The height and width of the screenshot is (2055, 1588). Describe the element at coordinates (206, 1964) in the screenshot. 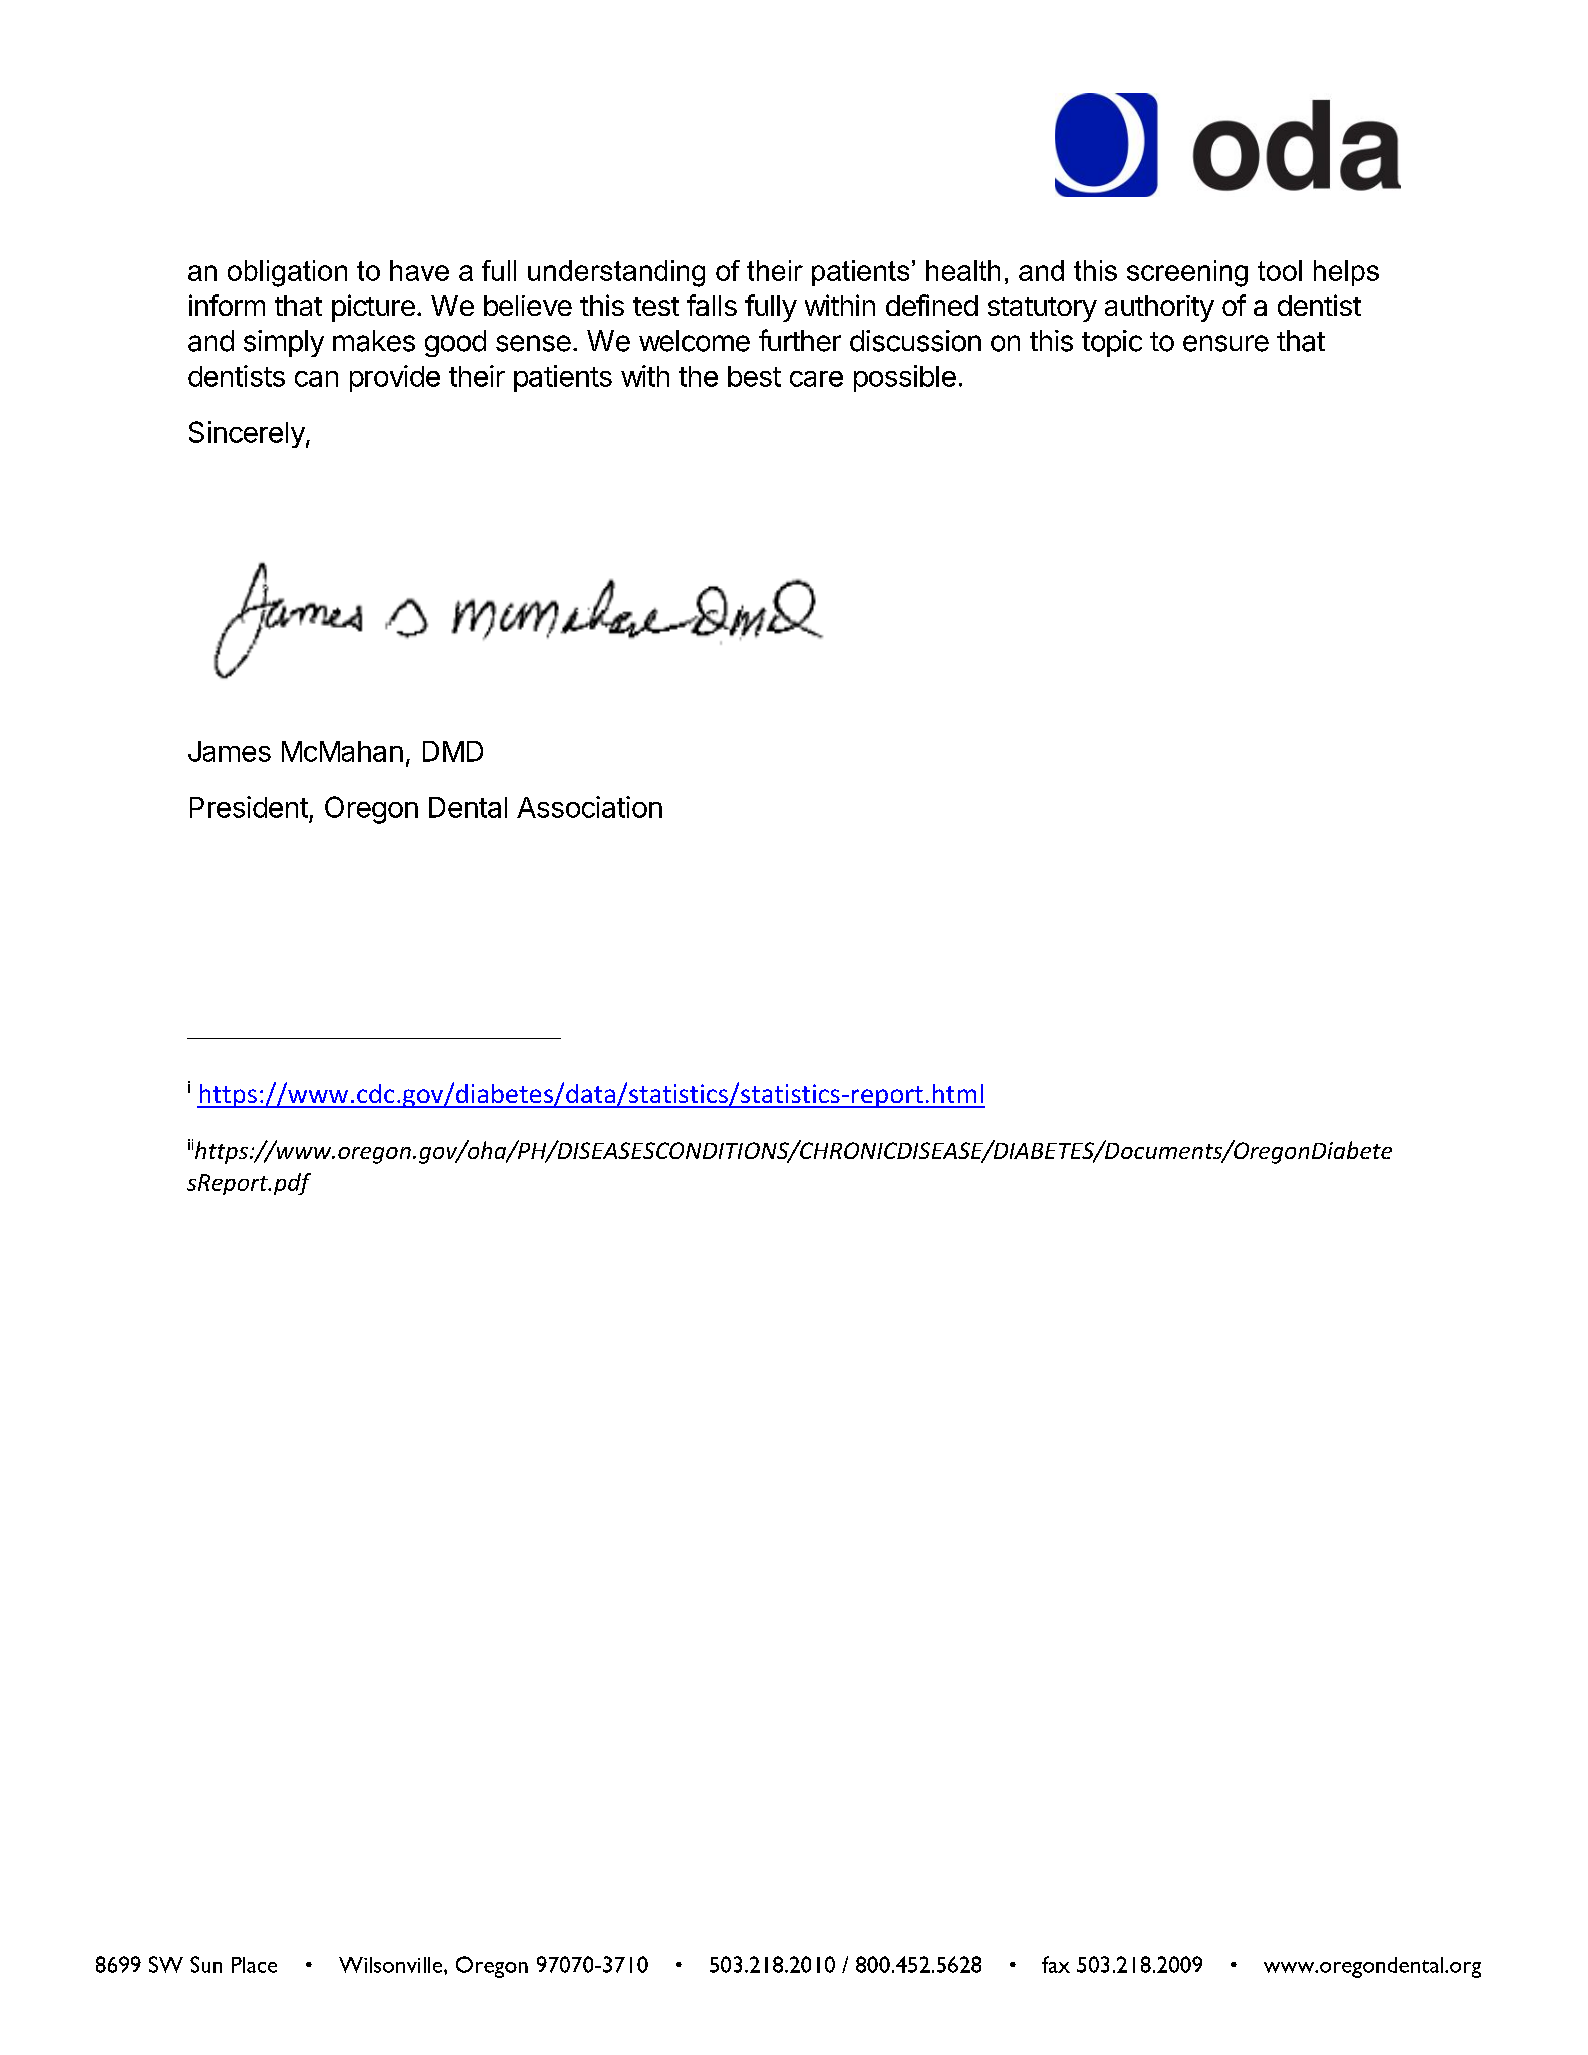

I see `Sun` at that location.
